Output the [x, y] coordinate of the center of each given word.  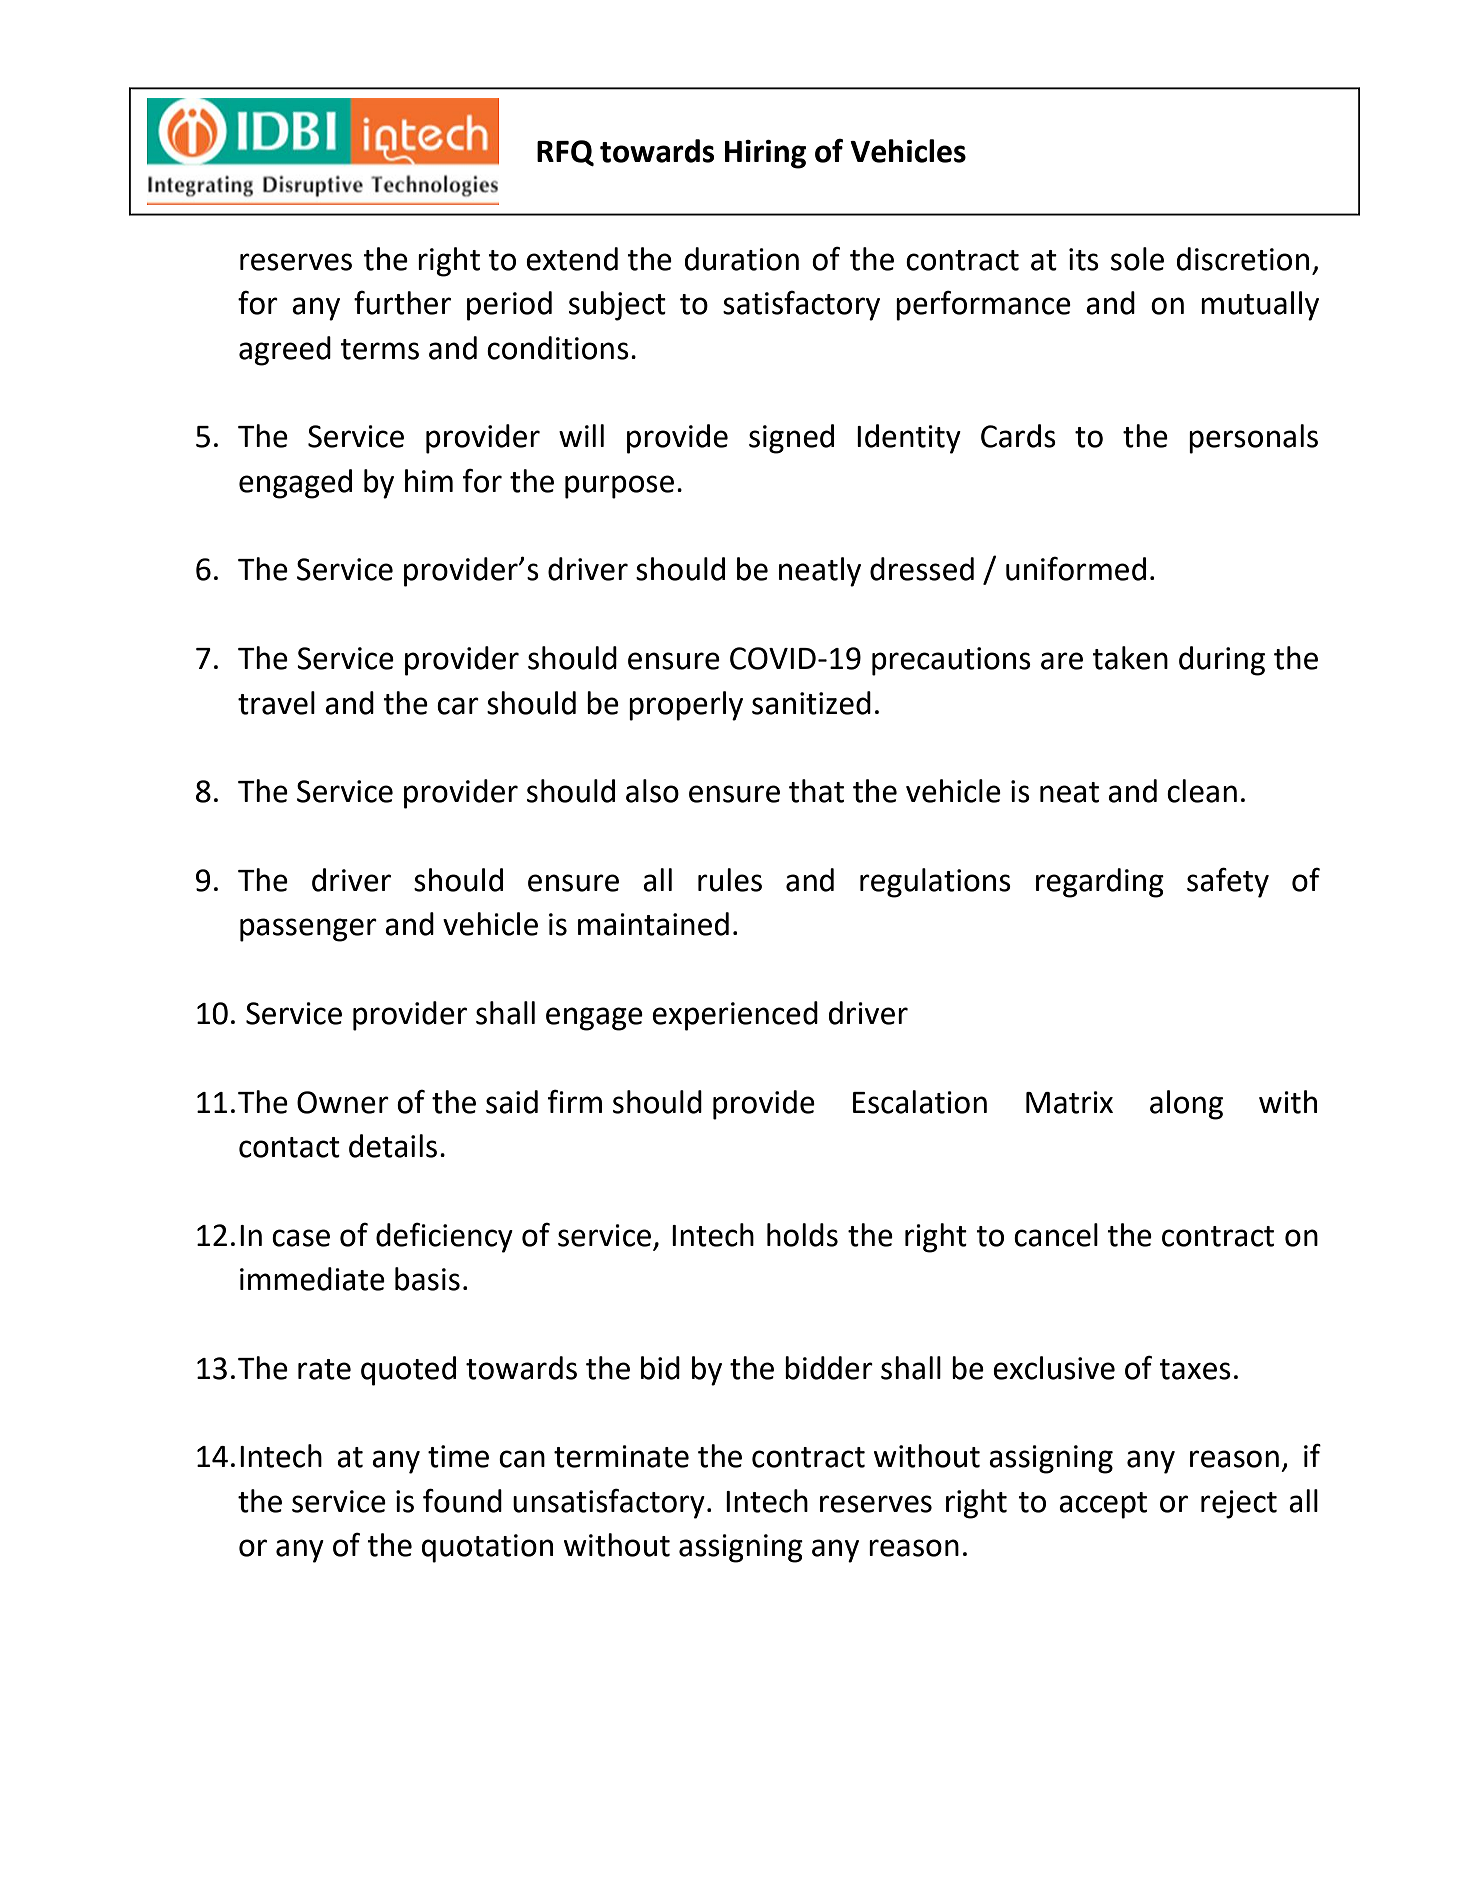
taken [1130, 658]
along [1186, 1105]
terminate [621, 1456]
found [462, 1500]
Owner [343, 1102]
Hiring [765, 154]
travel [276, 703]
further [402, 303]
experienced [735, 1016]
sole [1137, 259]
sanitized [811, 703]
